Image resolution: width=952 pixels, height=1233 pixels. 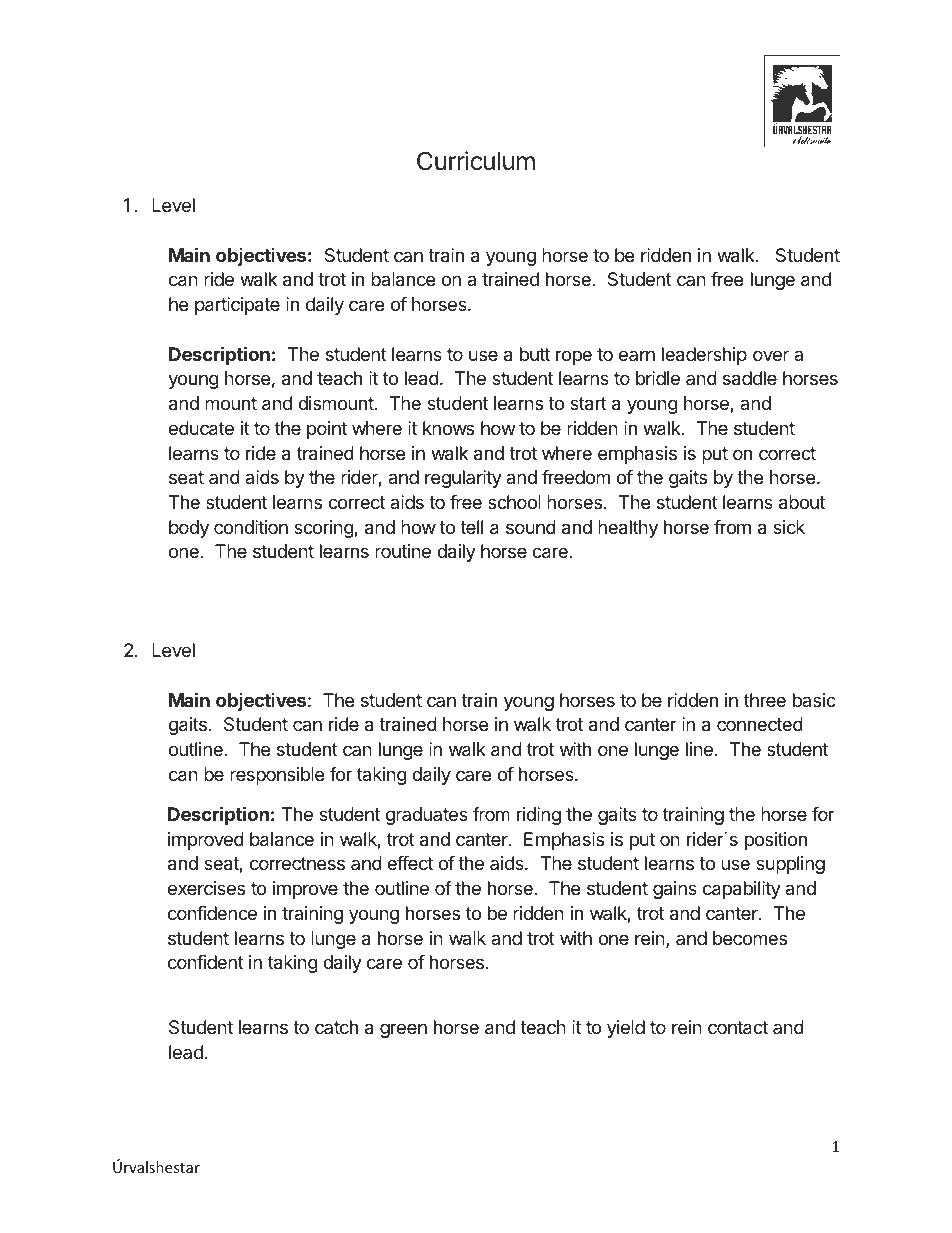 What do you see at coordinates (539, 816) in the document?
I see `riding` at bounding box center [539, 816].
